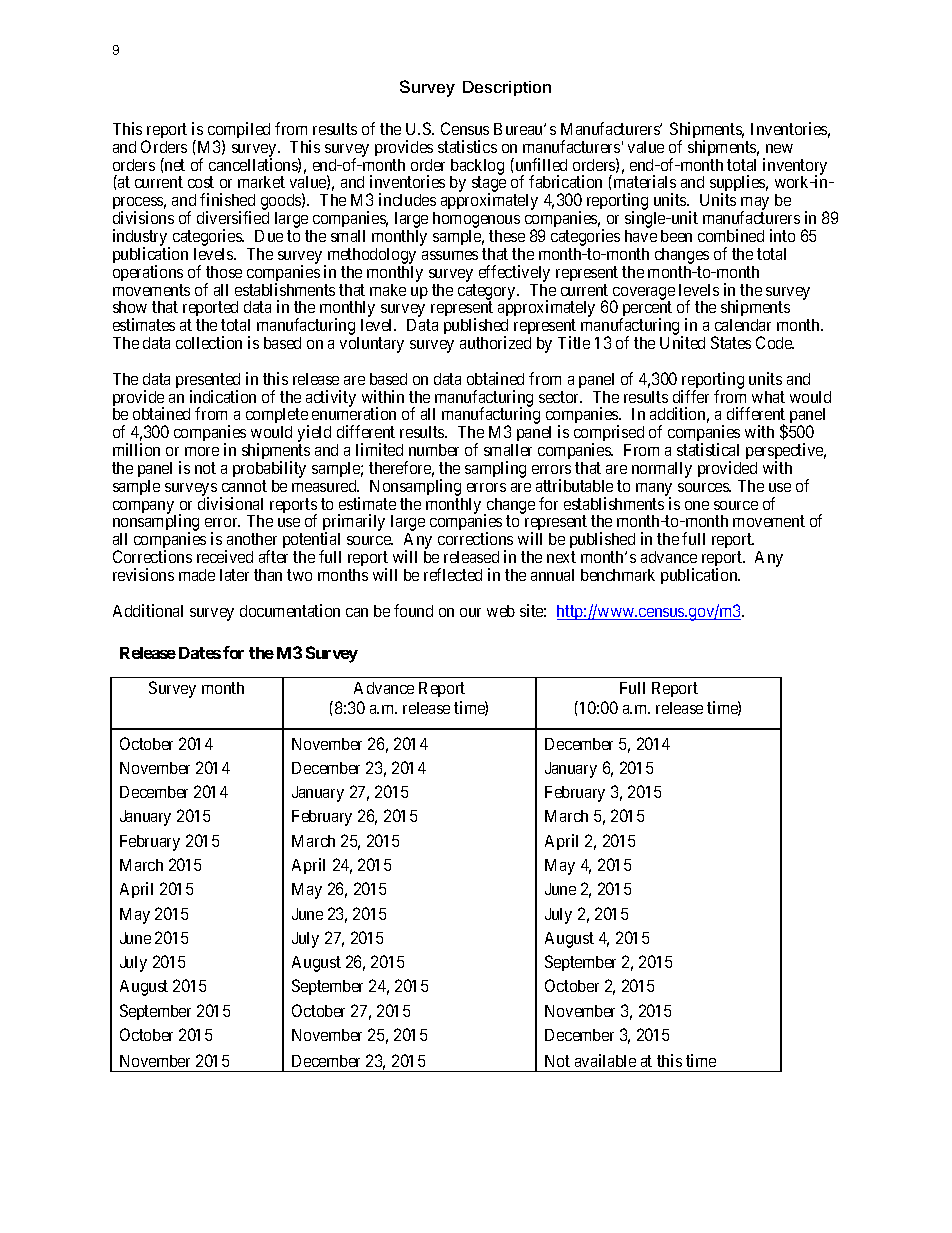 The image size is (952, 1233). Describe the element at coordinates (290, 610) in the document. I see `documentation` at that location.
